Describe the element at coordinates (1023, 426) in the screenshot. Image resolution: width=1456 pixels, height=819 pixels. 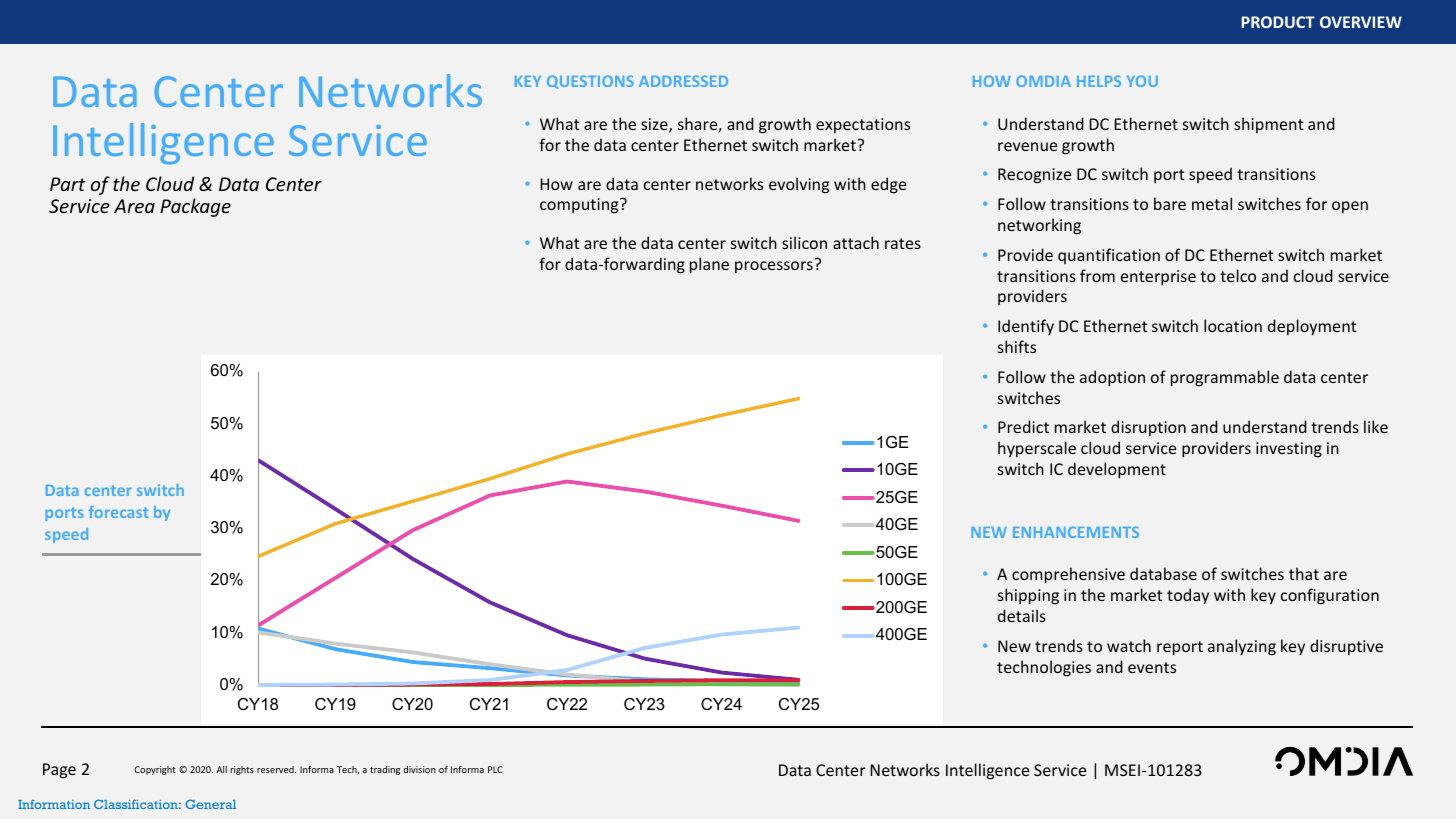
I see `Predict` at that location.
